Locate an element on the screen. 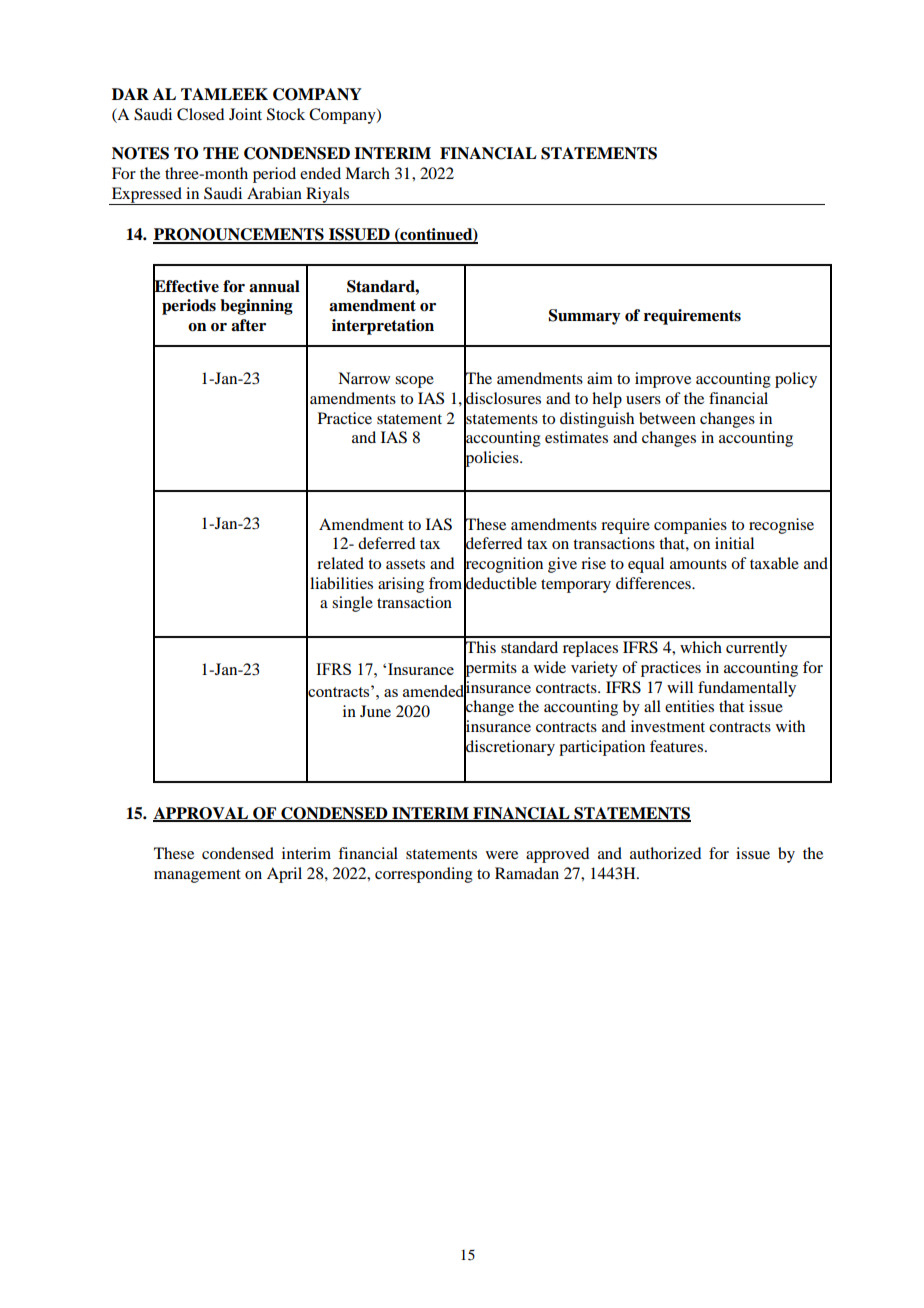  liabilities is located at coordinates (341, 583).
